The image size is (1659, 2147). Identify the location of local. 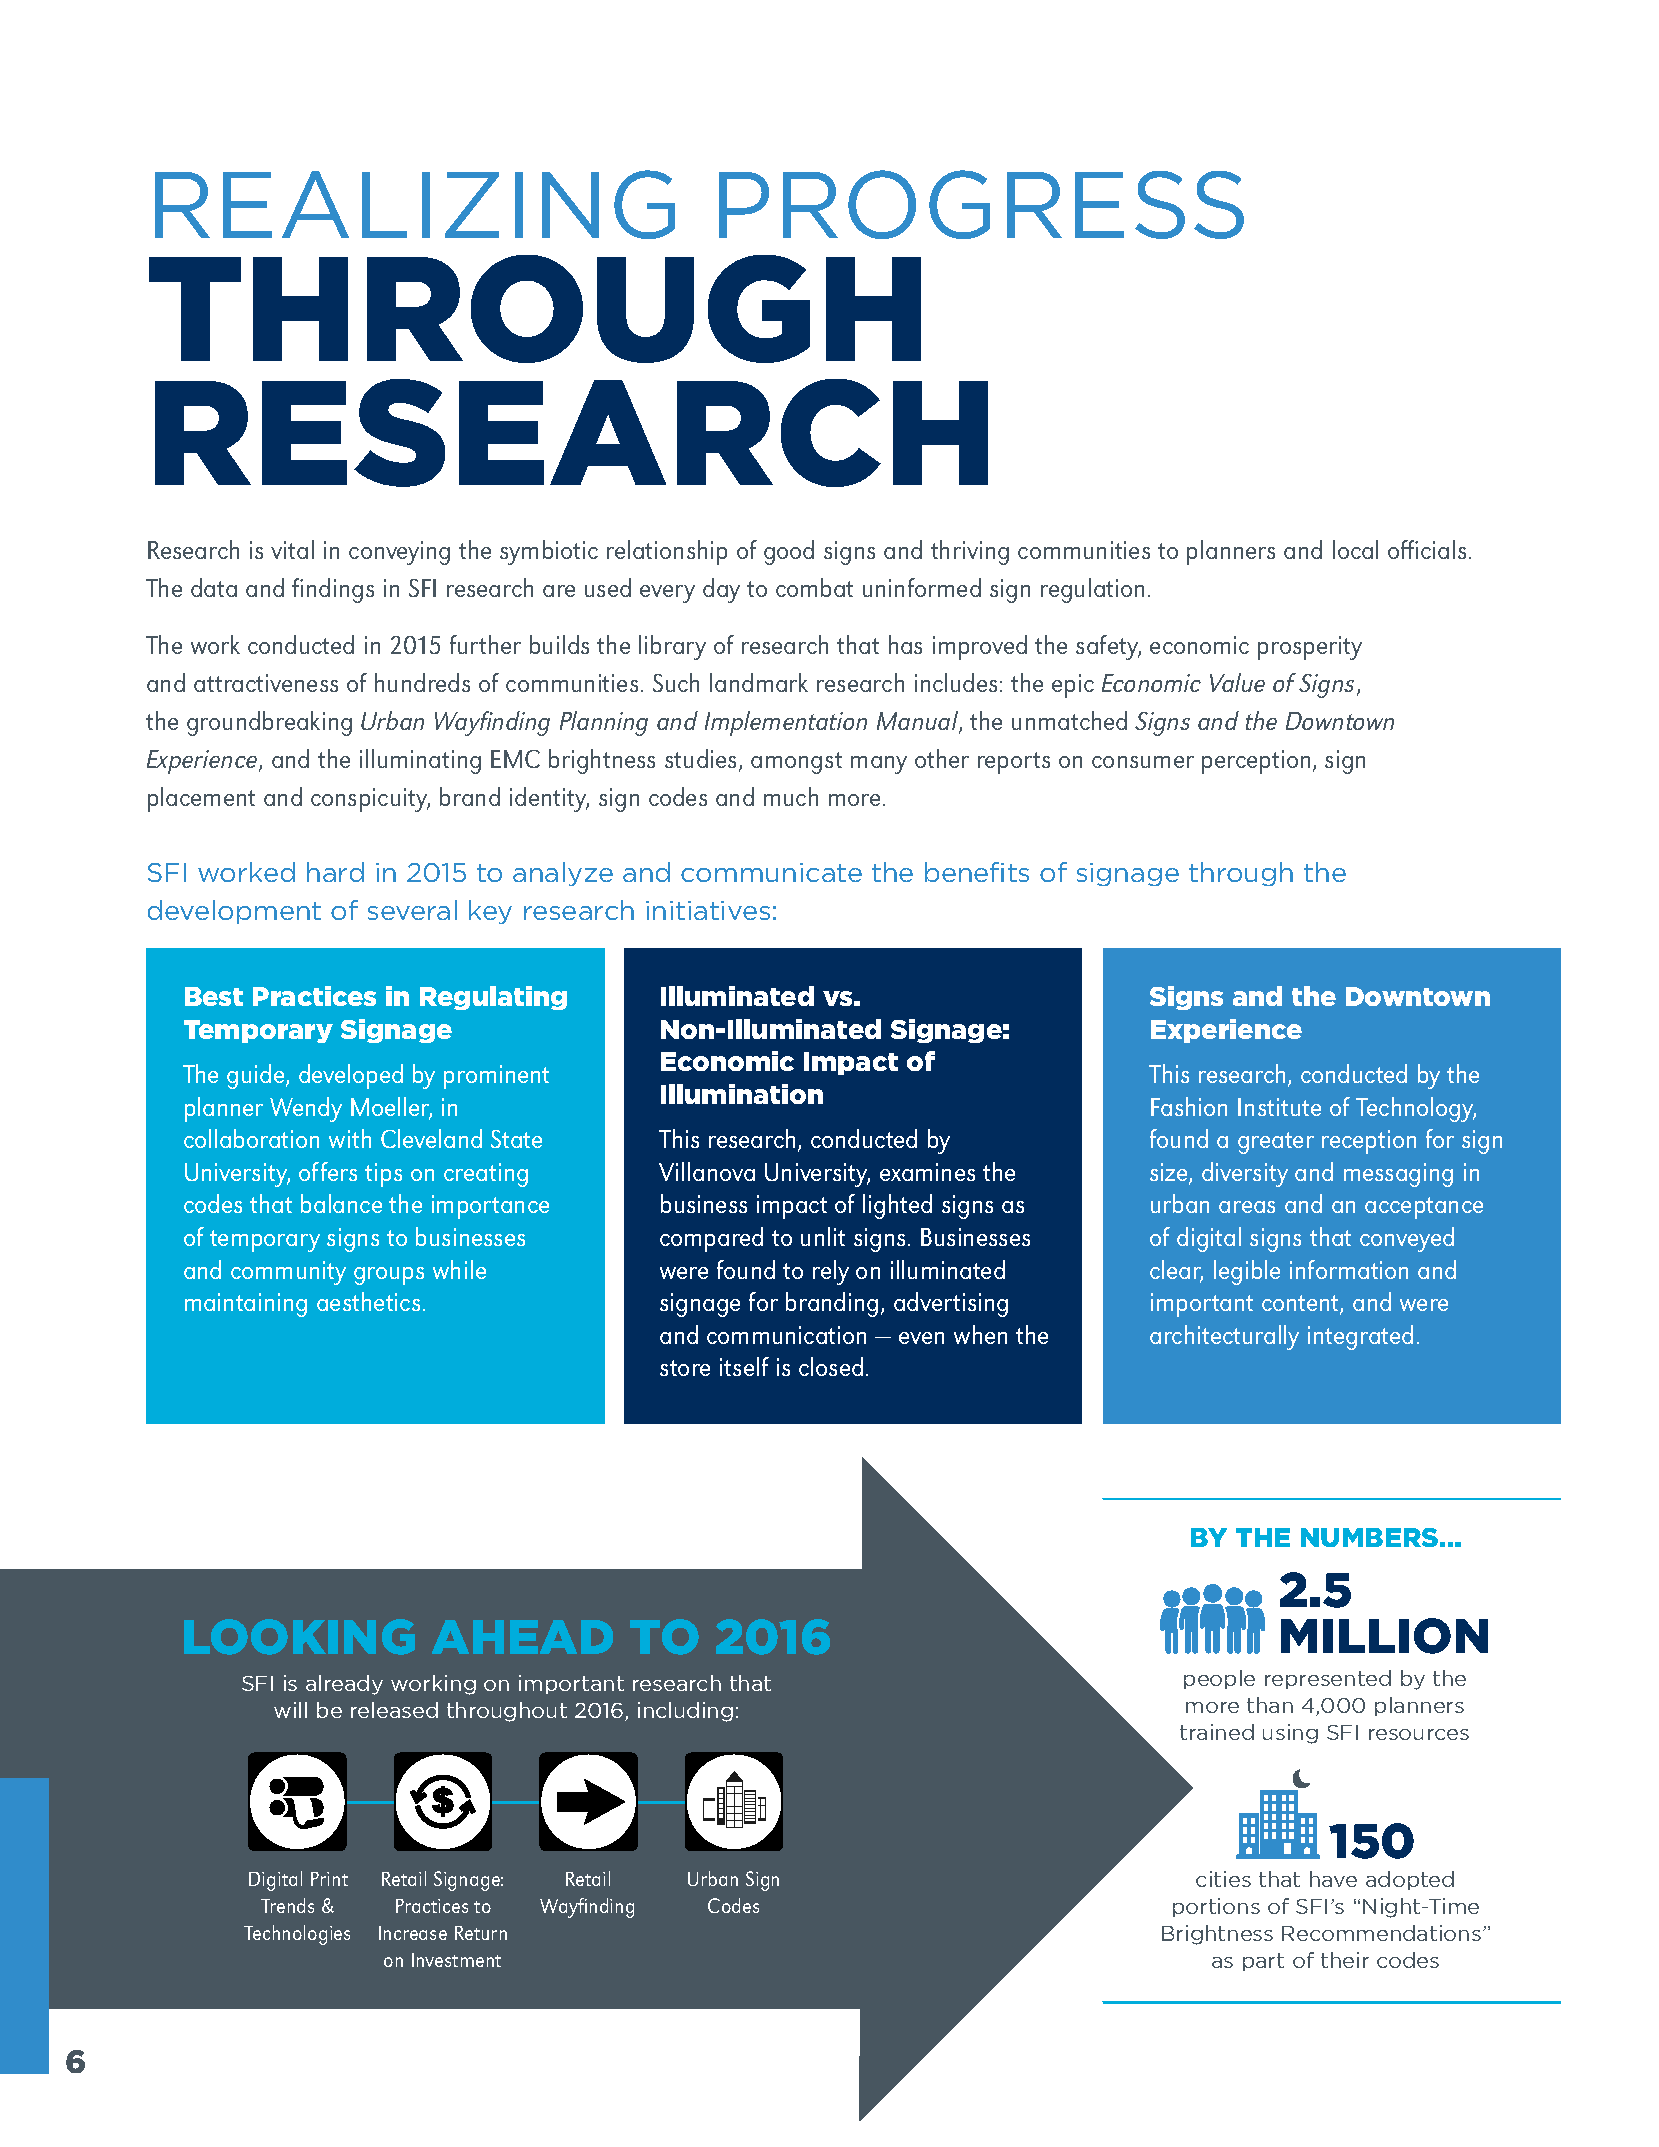
(1355, 549).
